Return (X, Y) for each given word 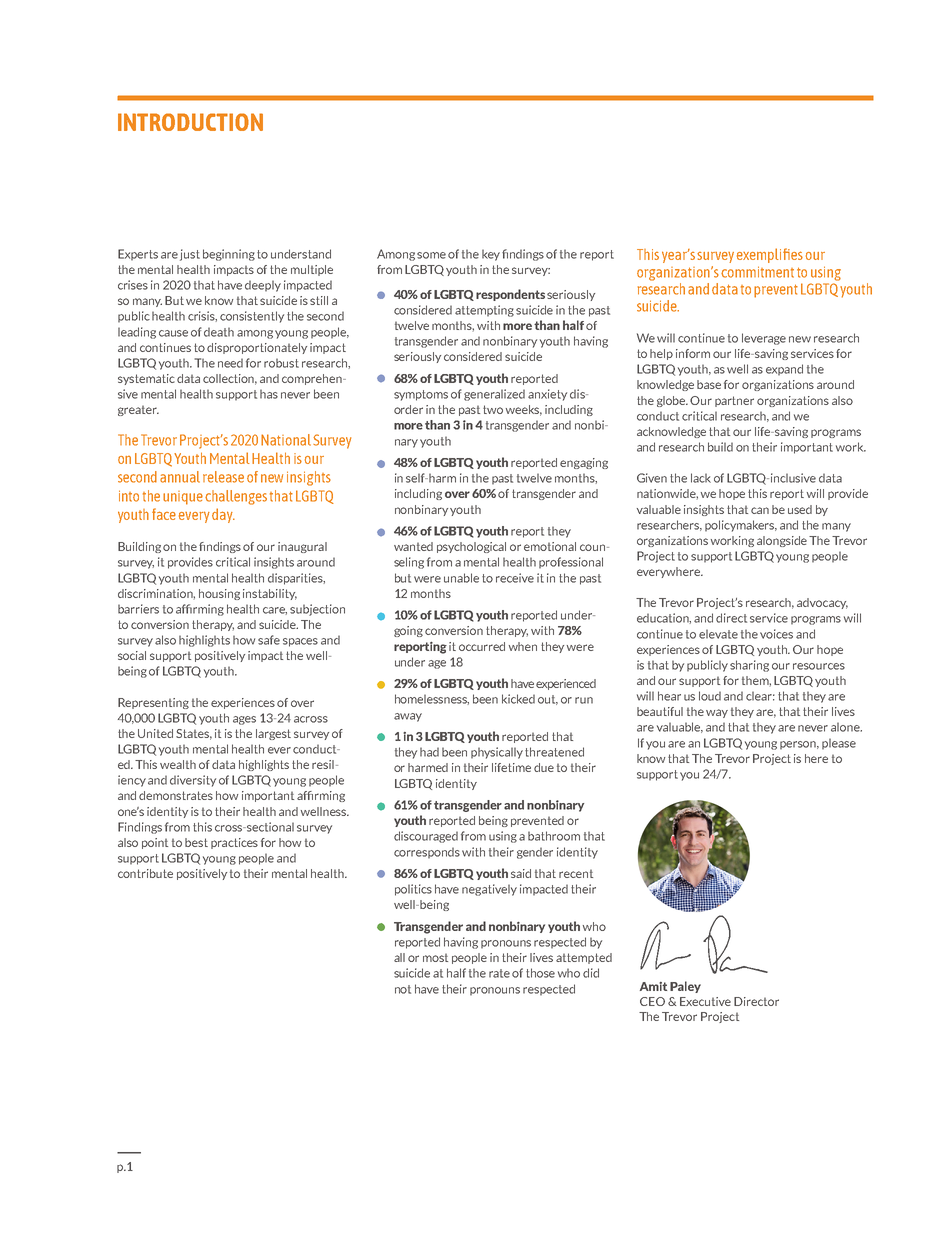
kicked (518, 699)
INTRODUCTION (190, 122)
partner (734, 401)
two (493, 409)
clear (760, 696)
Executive (705, 1001)
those (540, 973)
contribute (145, 873)
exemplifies (770, 255)
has (269, 394)
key (491, 255)
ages (244, 720)
